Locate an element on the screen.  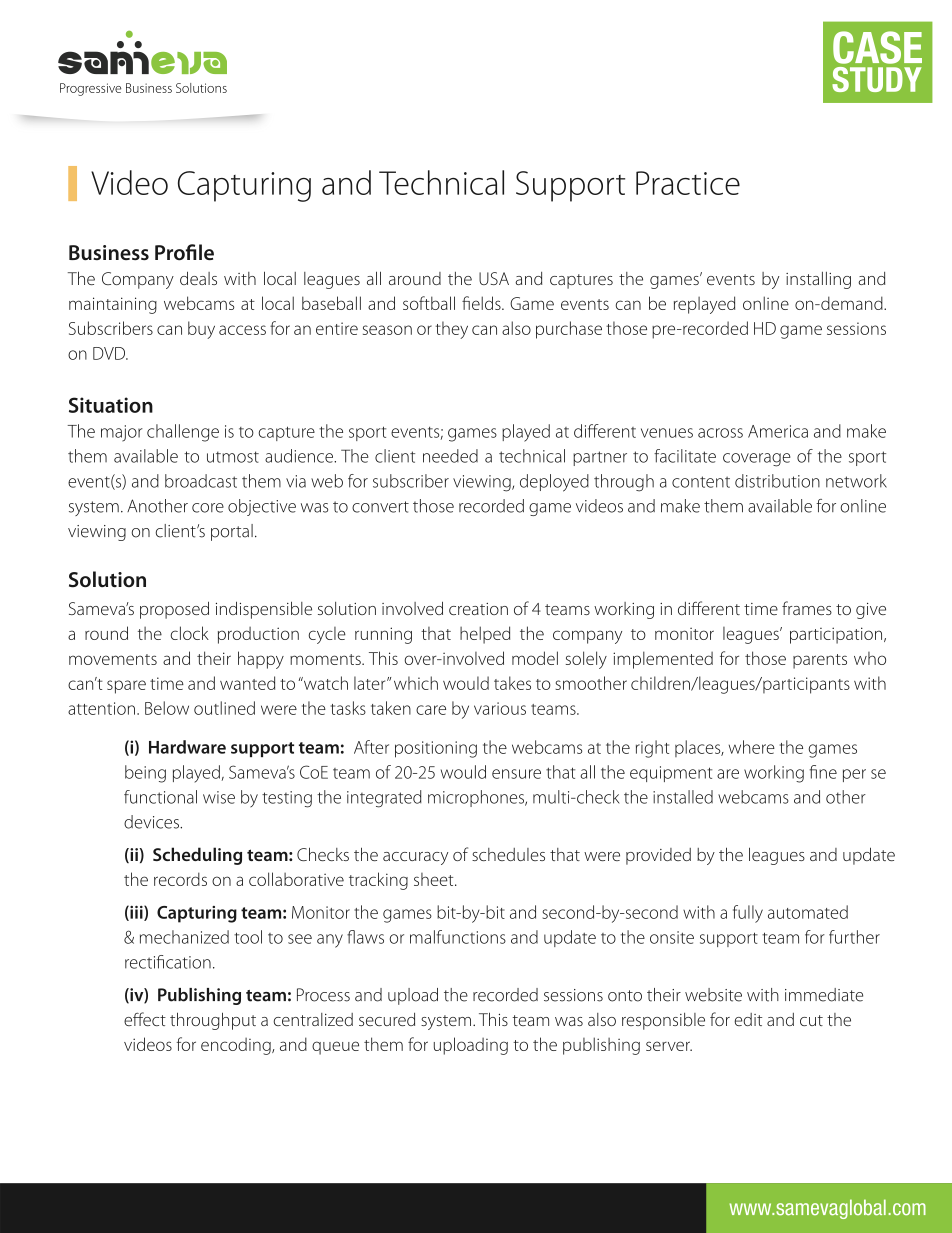
Progressive is located at coordinates (90, 89).
